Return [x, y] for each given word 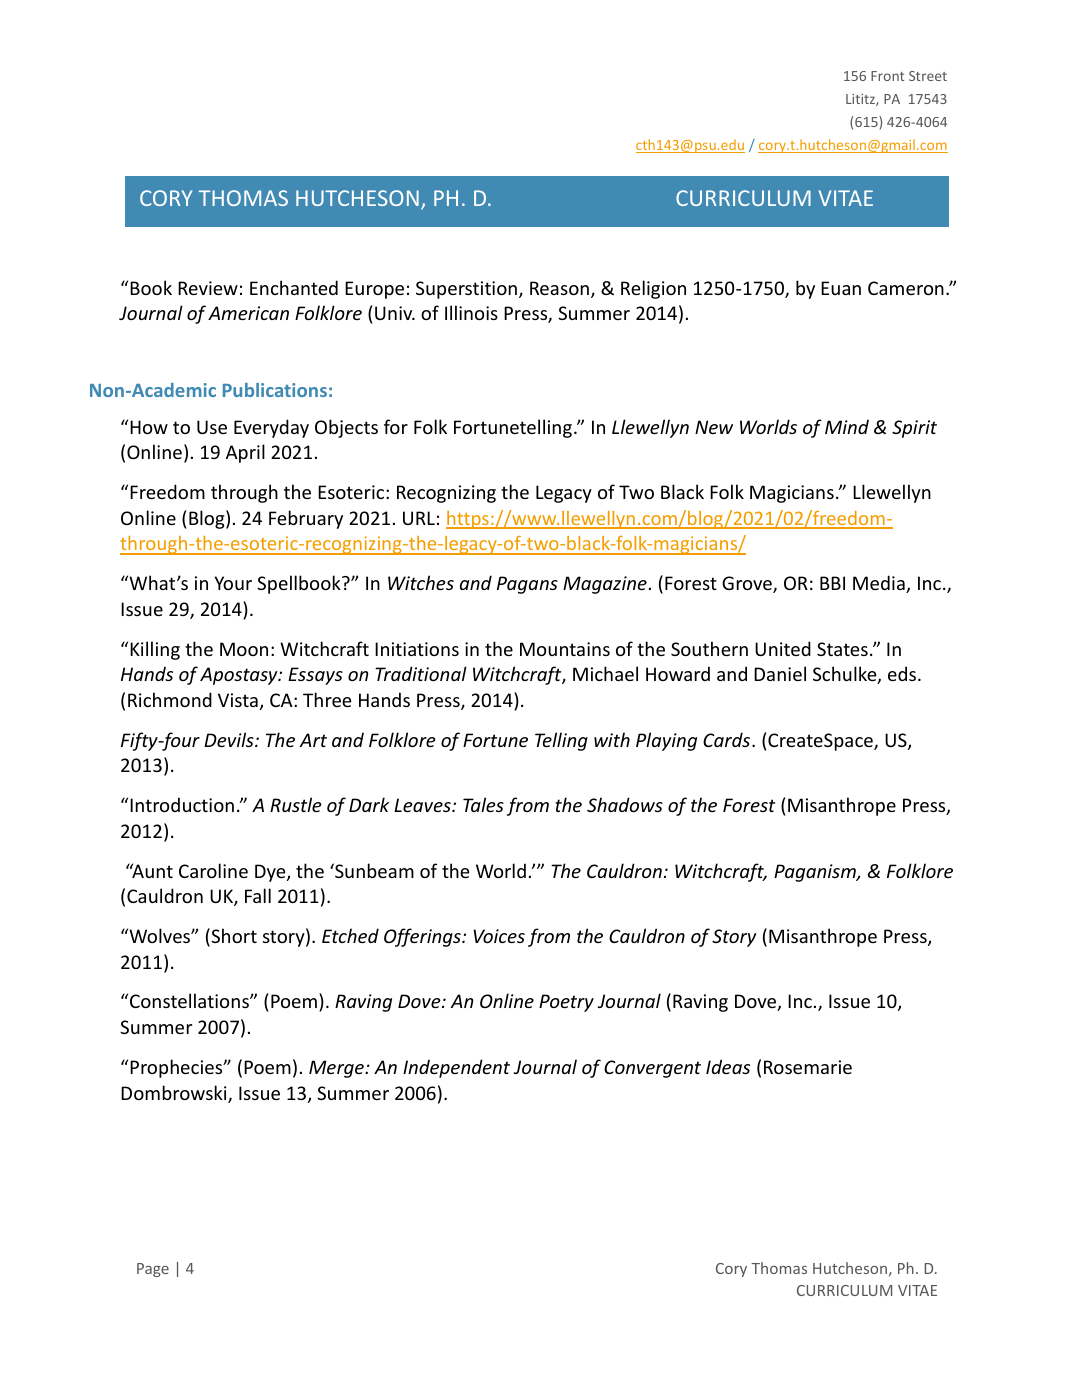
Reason [559, 288]
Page [153, 1270]
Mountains [565, 649]
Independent [456, 1068]
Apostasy [240, 676]
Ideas [728, 1066]
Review [208, 288]
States [842, 649]
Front [887, 76]
